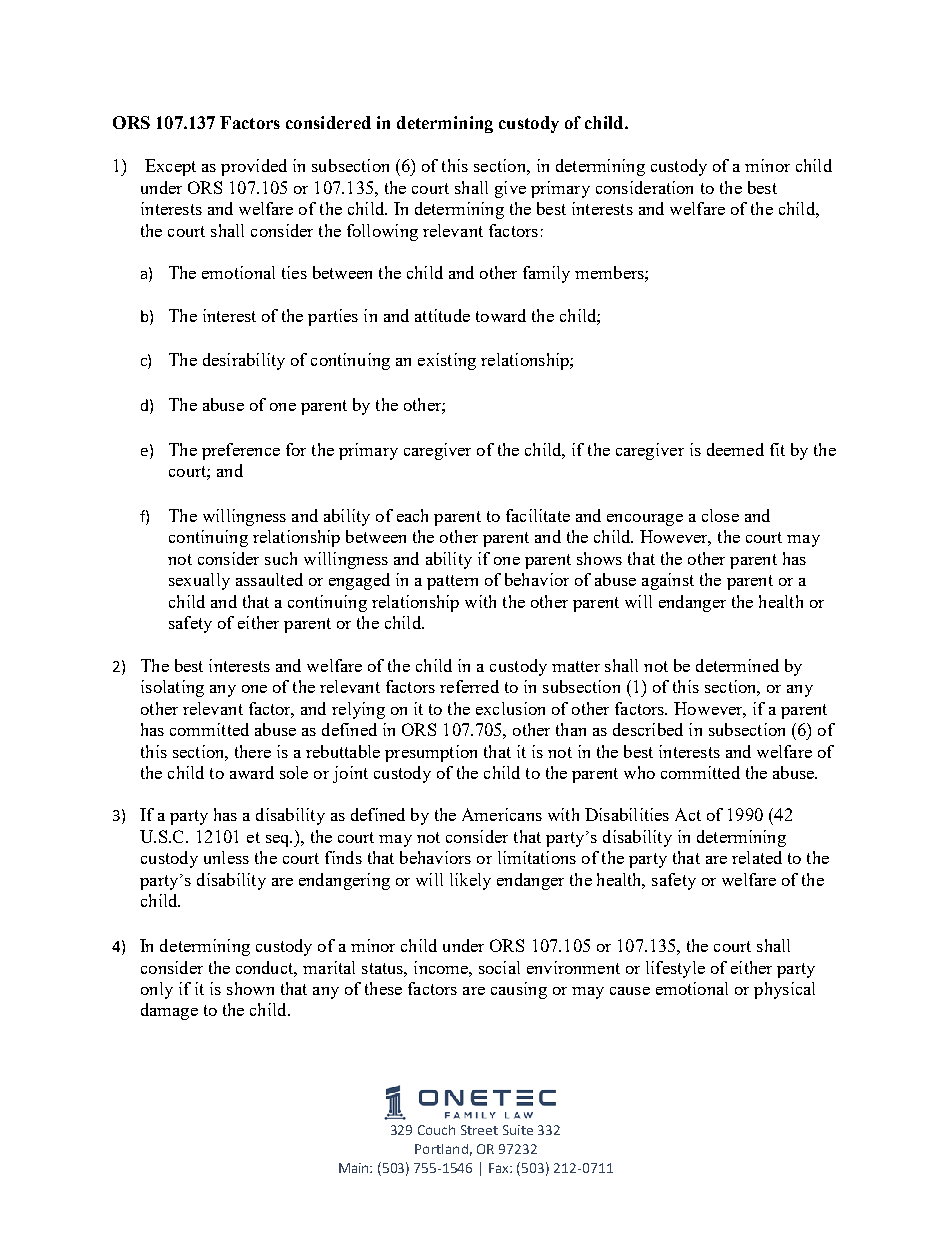  Describe the element at coordinates (241, 451) in the document. I see `preference` at that location.
